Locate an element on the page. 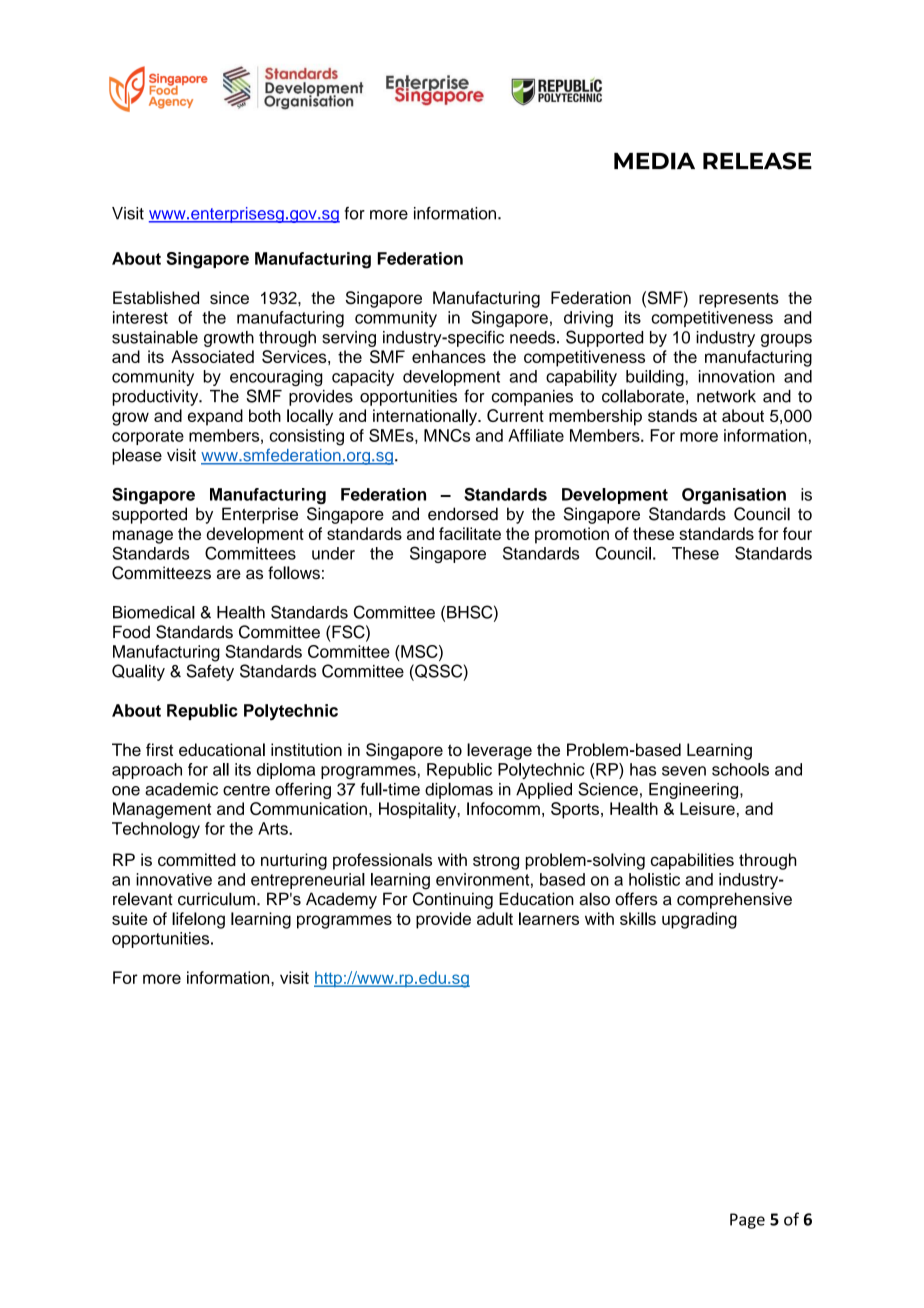 This image has height=1308, width=924. expand is located at coordinates (215, 417).
